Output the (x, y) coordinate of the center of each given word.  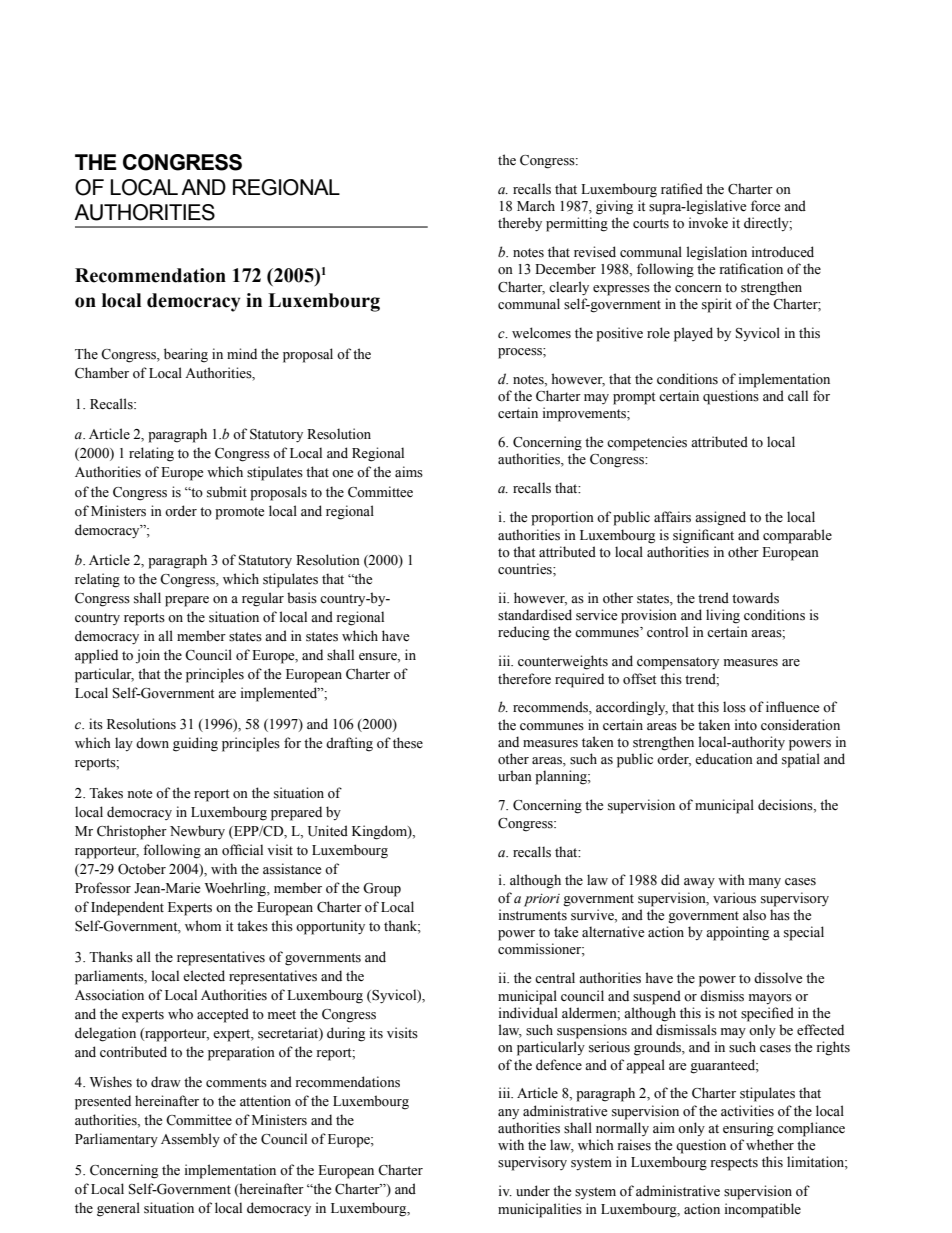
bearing (186, 355)
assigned (720, 518)
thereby (520, 224)
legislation (717, 253)
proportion (562, 518)
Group (382, 890)
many (765, 883)
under (533, 1190)
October (142, 869)
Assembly (190, 1140)
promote (239, 513)
